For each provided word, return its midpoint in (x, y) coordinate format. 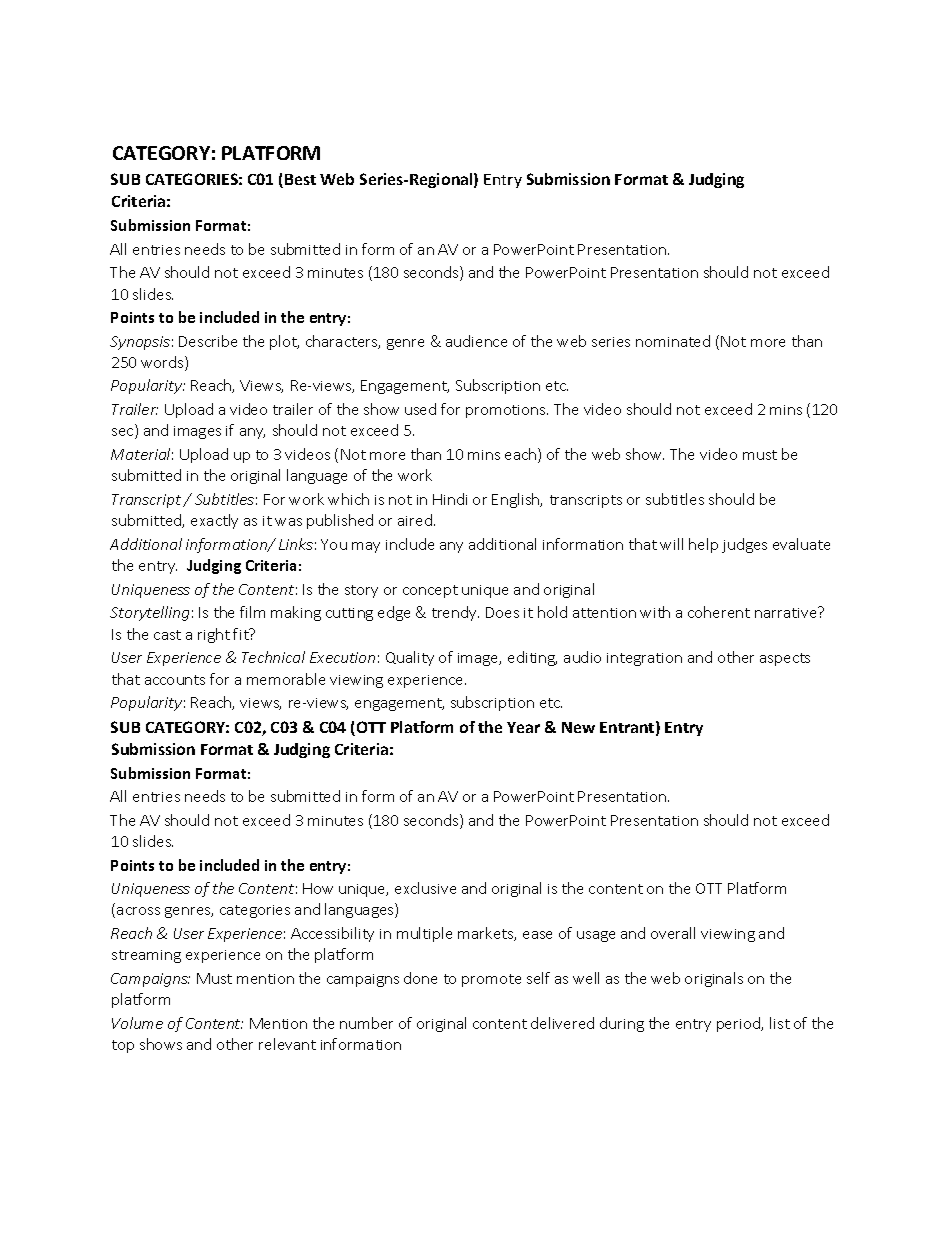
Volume (137, 1023)
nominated (673, 341)
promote (491, 980)
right (214, 635)
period (740, 1024)
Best (300, 179)
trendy (455, 613)
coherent (719, 612)
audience (476, 341)
